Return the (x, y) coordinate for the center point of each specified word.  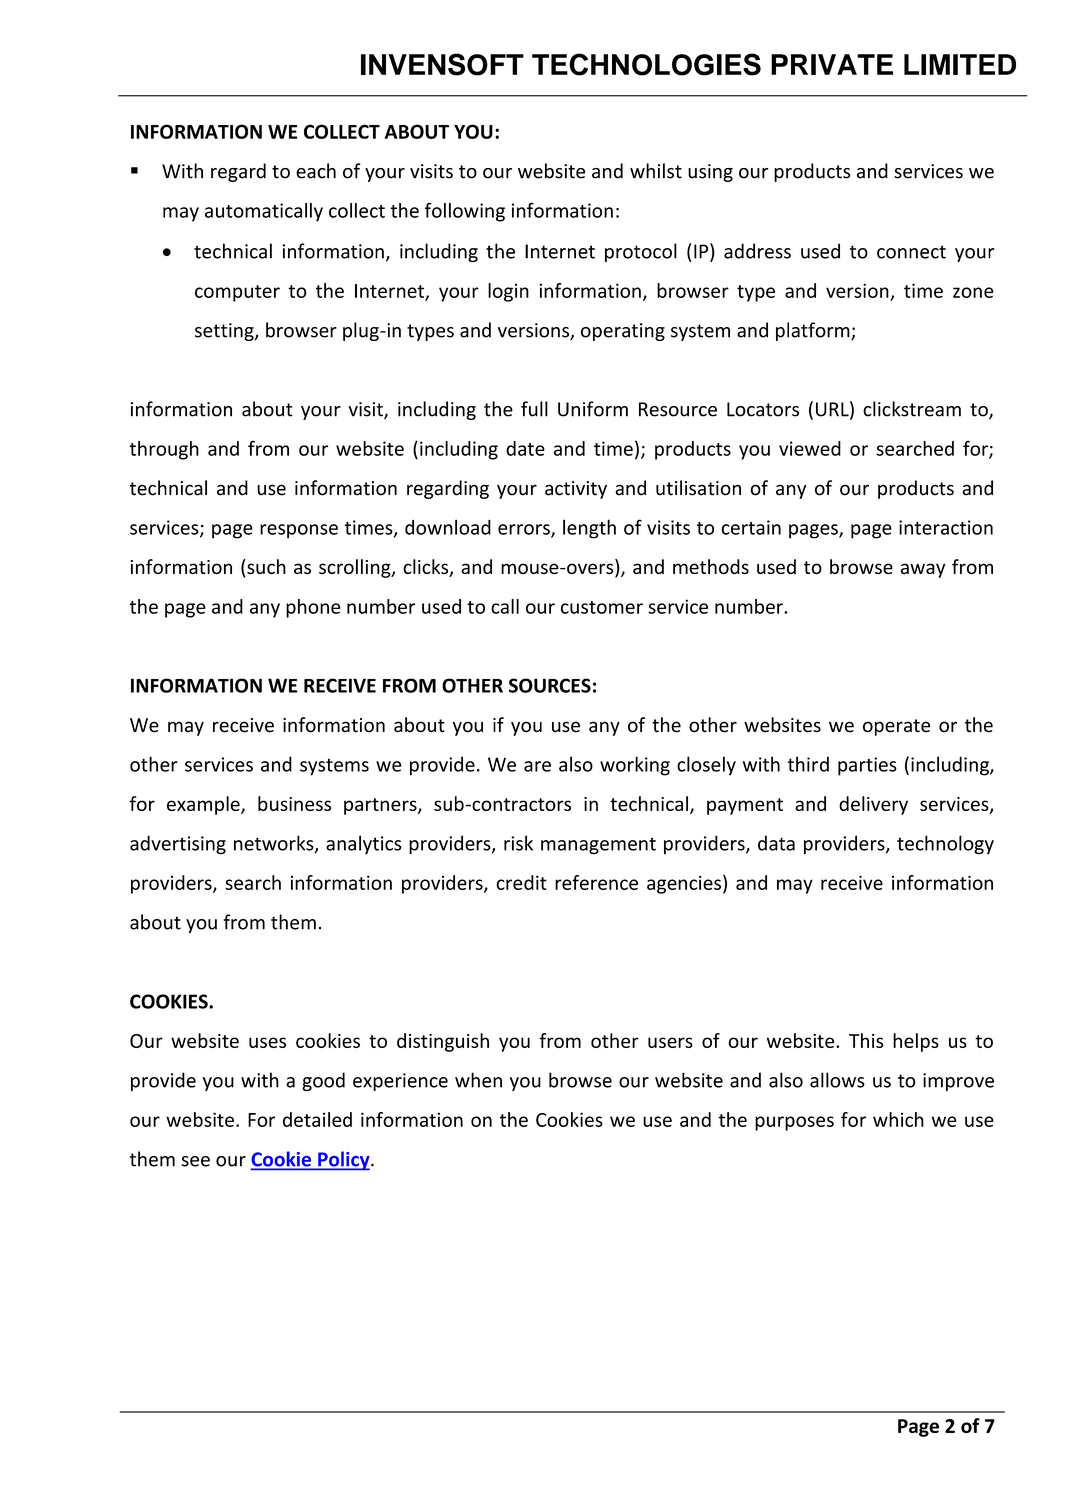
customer (602, 607)
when (478, 1080)
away (922, 570)
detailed (317, 1119)
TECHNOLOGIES (646, 64)
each (316, 171)
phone (313, 608)
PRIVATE (832, 64)
